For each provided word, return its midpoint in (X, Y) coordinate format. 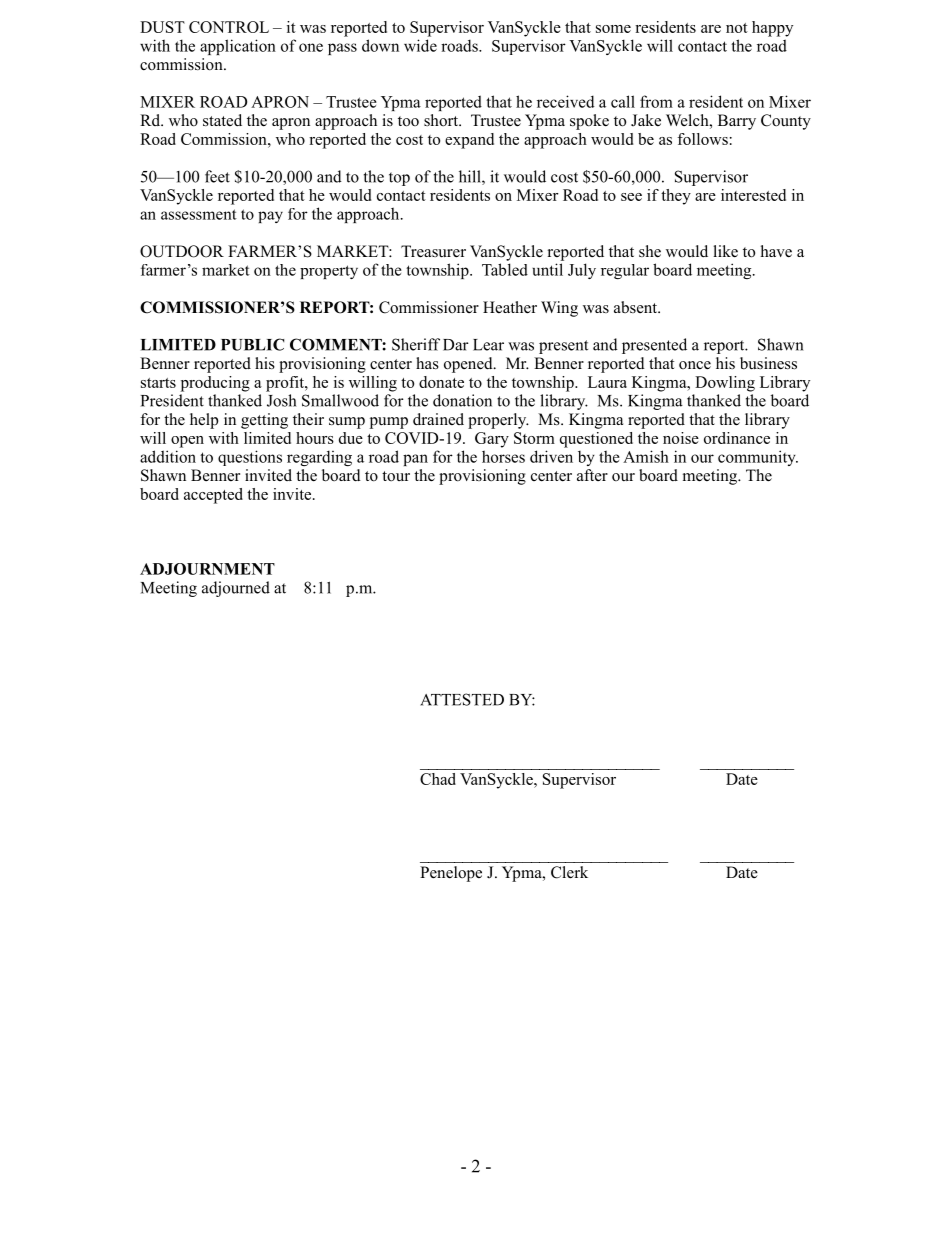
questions (250, 458)
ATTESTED (462, 699)
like (726, 251)
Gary (492, 440)
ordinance (737, 438)
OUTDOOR (182, 251)
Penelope (451, 874)
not (737, 28)
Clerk (569, 872)
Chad (438, 779)
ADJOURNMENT (207, 569)
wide (420, 45)
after (592, 475)
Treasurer (433, 251)
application (238, 47)
